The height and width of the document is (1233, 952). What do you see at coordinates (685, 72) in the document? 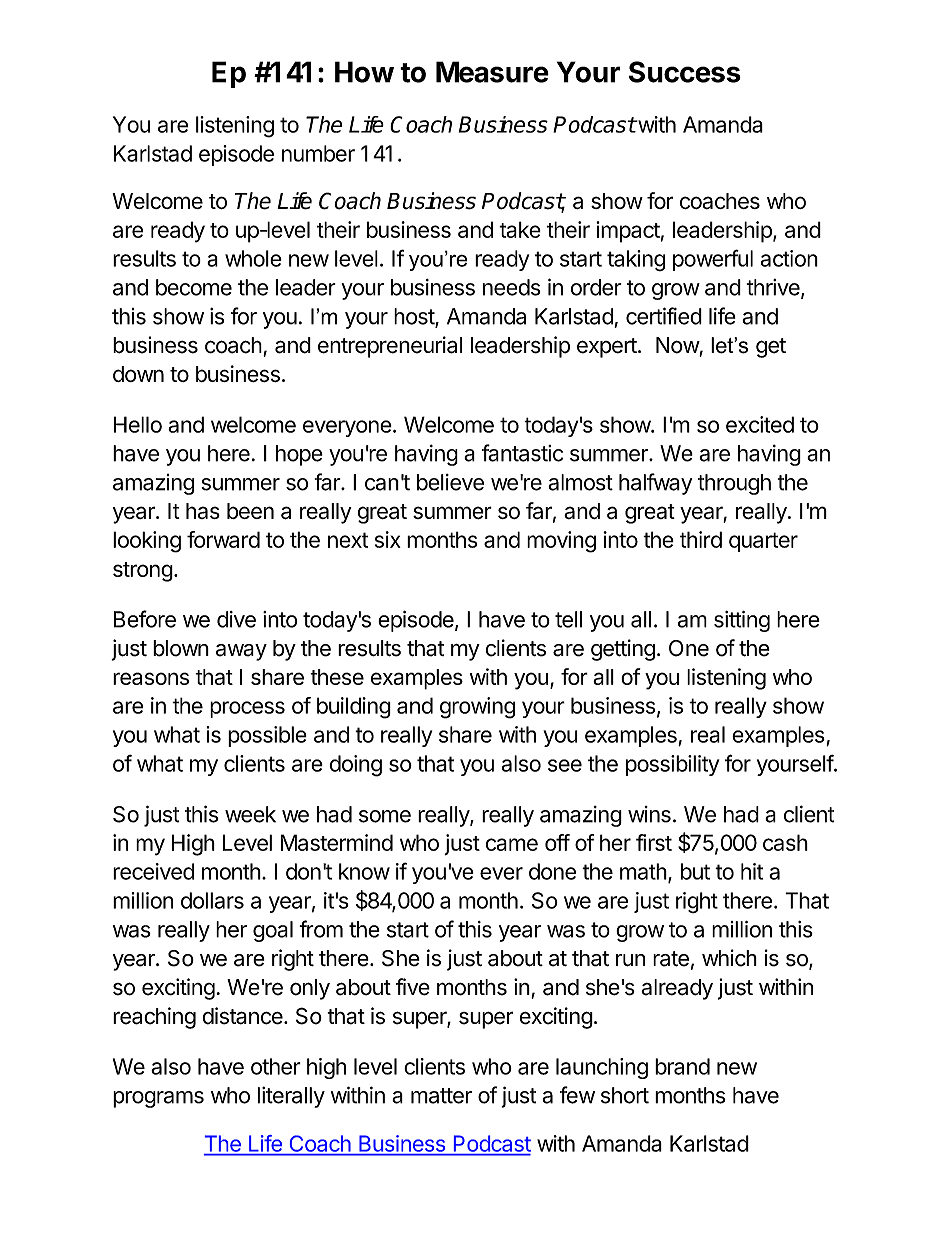
I see `Success` at bounding box center [685, 72].
